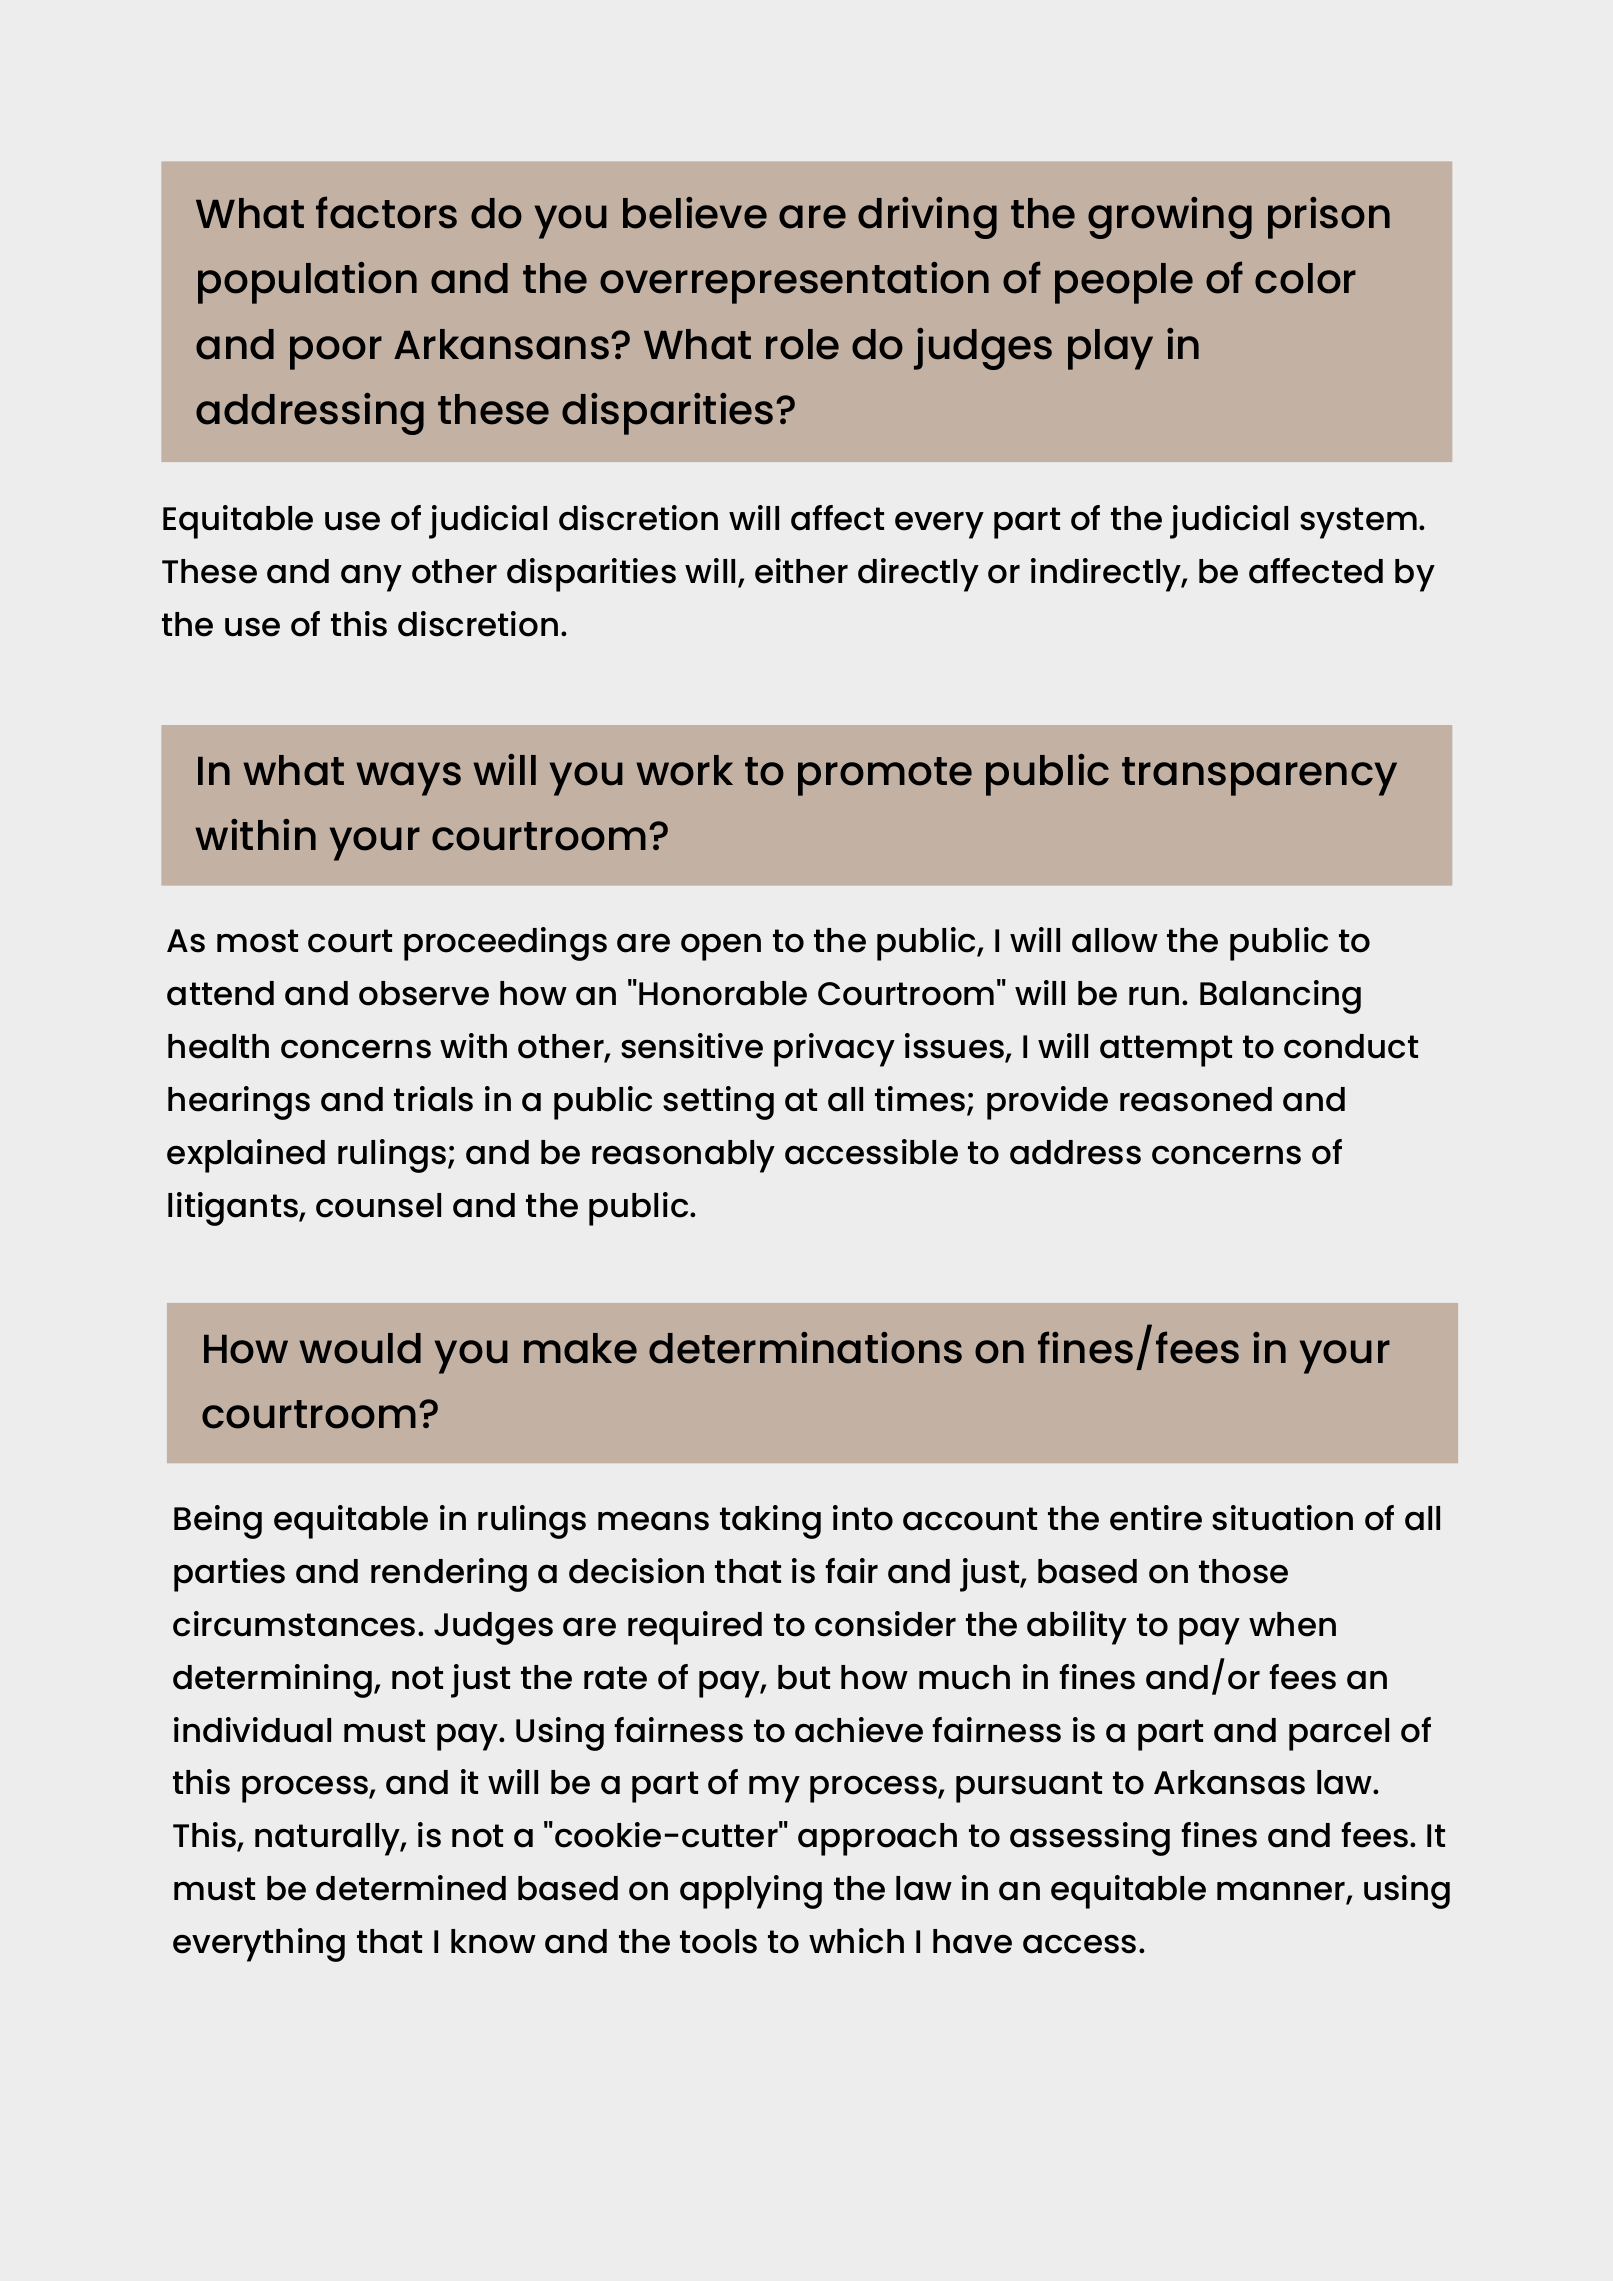 Image resolution: width=1613 pixels, height=2281 pixels. Describe the element at coordinates (1229, 1782) in the document. I see `Arkansas` at that location.
